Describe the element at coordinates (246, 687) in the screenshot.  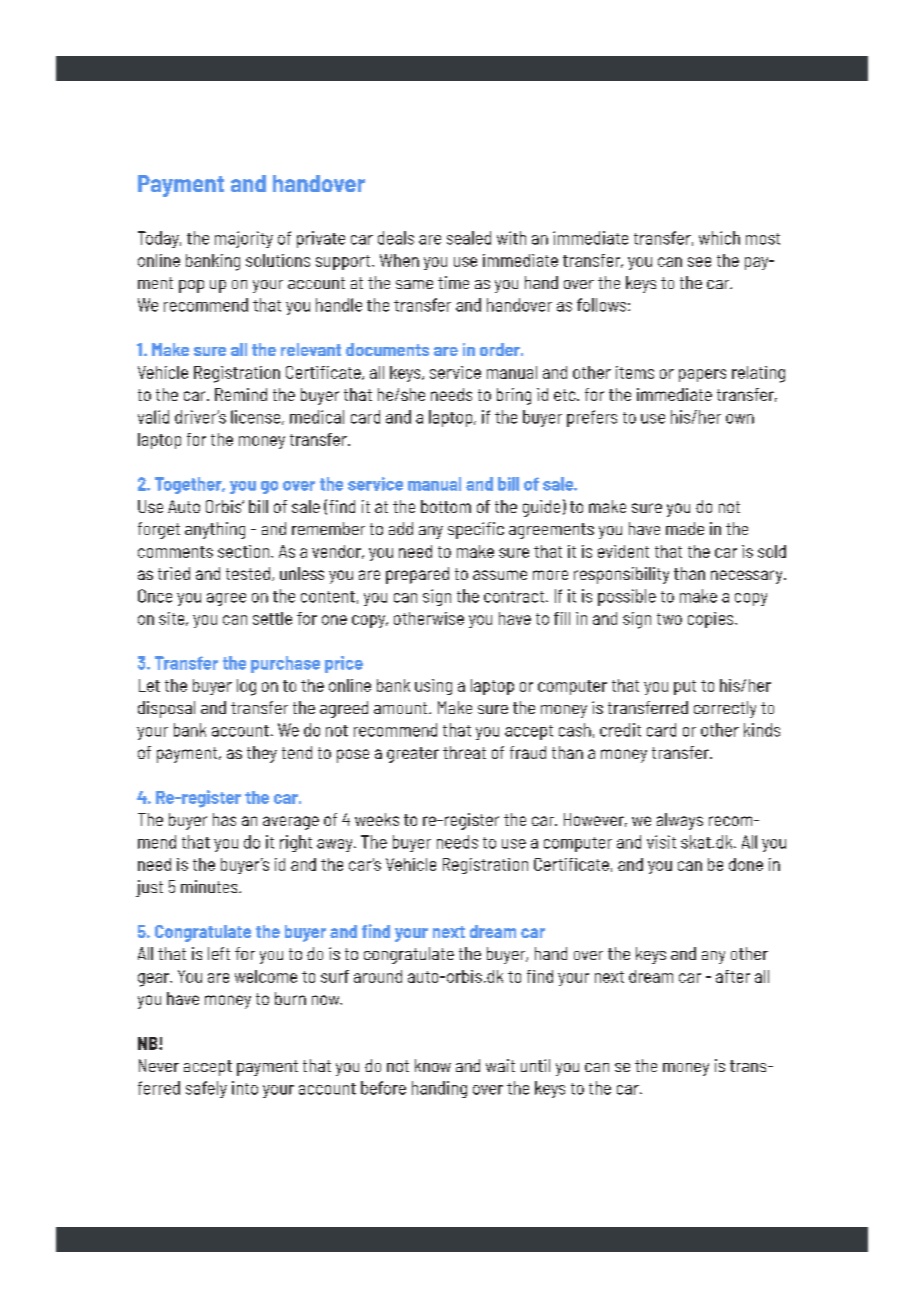
I see `log` at that location.
